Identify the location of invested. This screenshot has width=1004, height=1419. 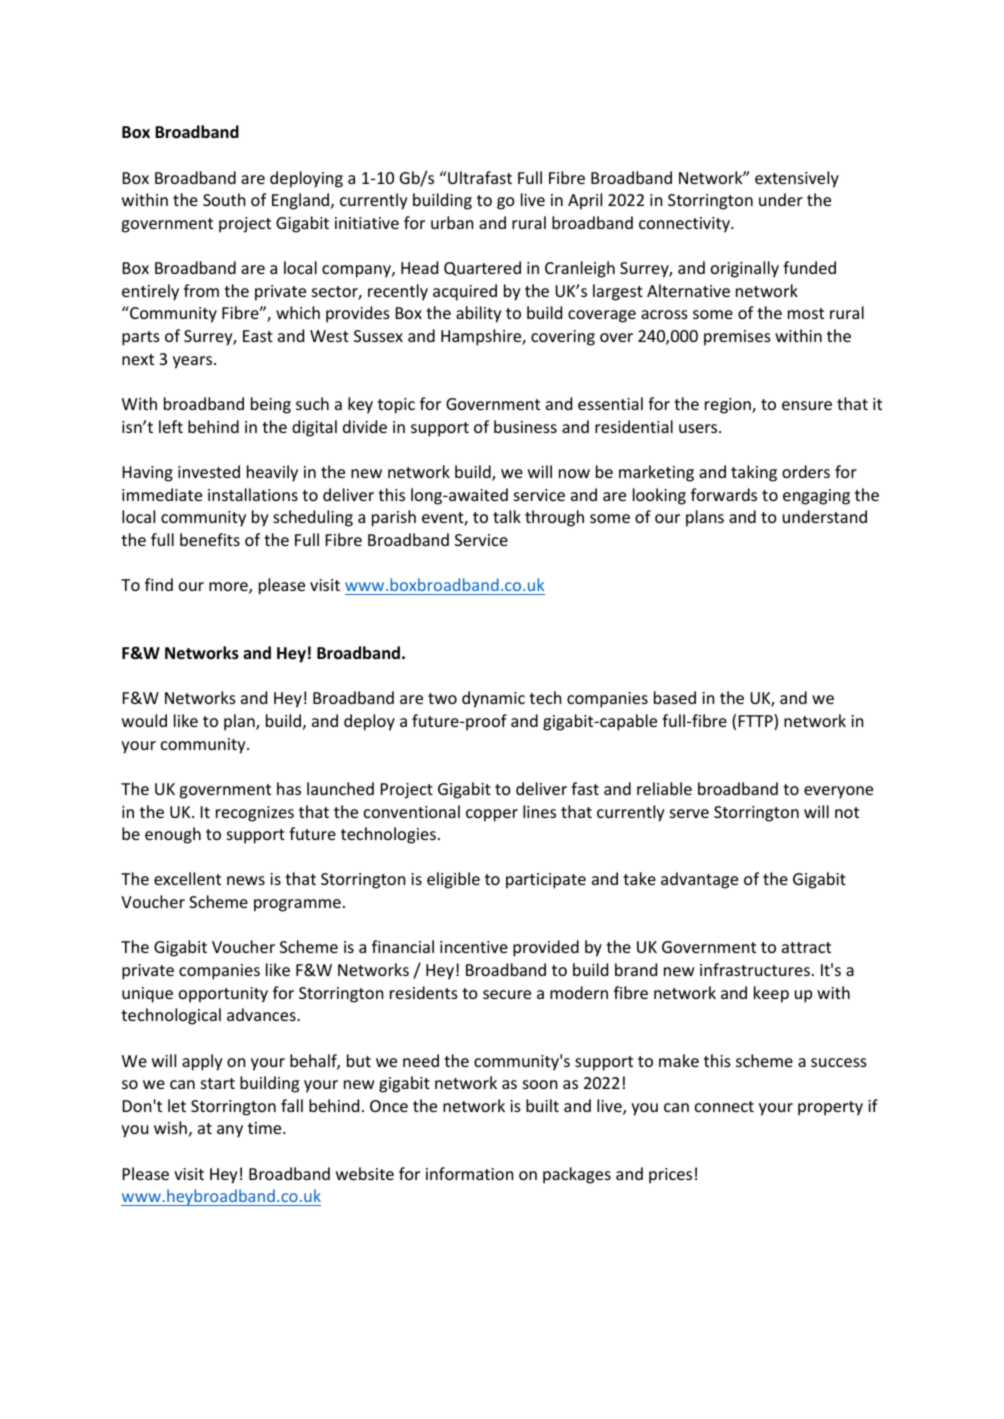
(209, 471).
